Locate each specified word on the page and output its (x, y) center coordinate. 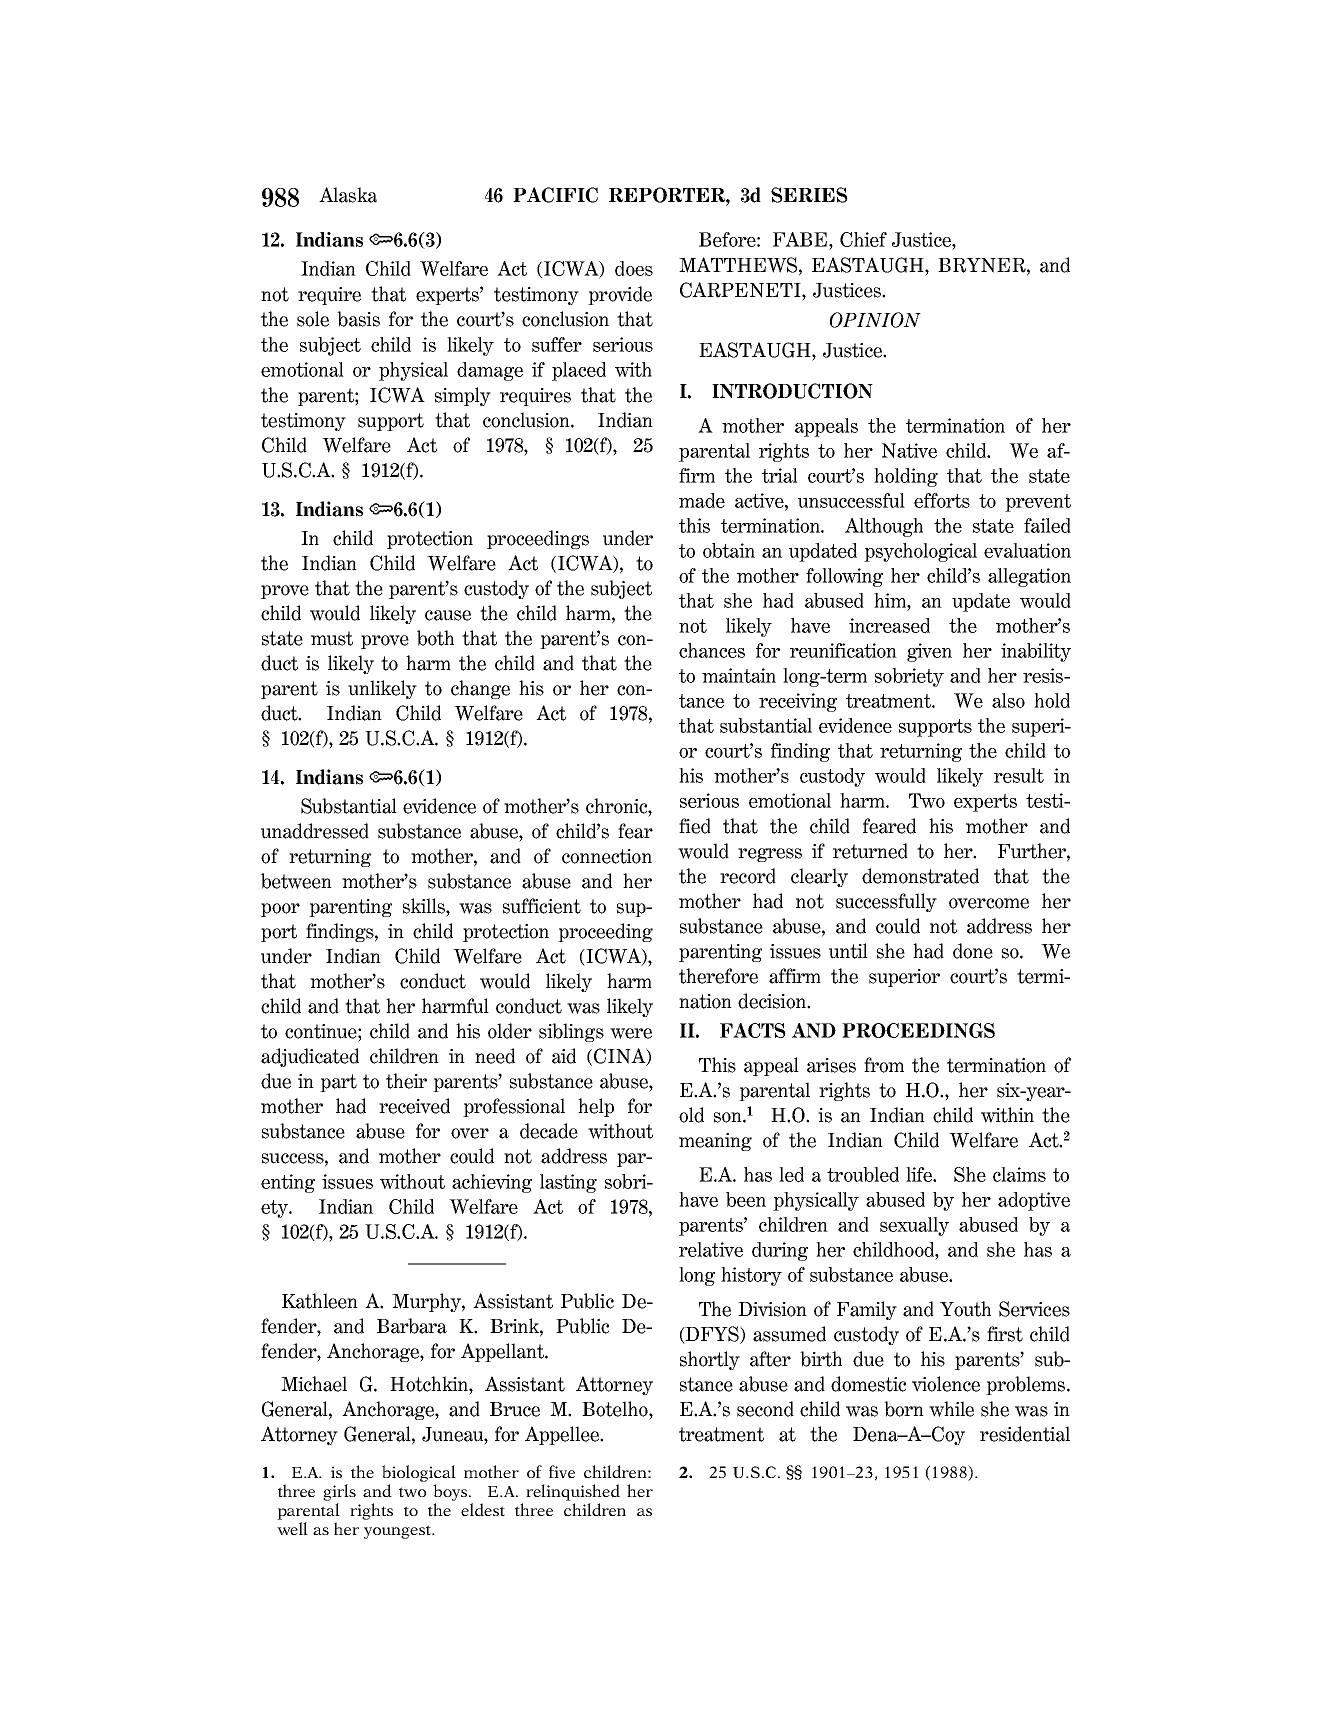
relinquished (573, 1492)
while (951, 1409)
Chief (863, 239)
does (634, 268)
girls (339, 1492)
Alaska (348, 195)
